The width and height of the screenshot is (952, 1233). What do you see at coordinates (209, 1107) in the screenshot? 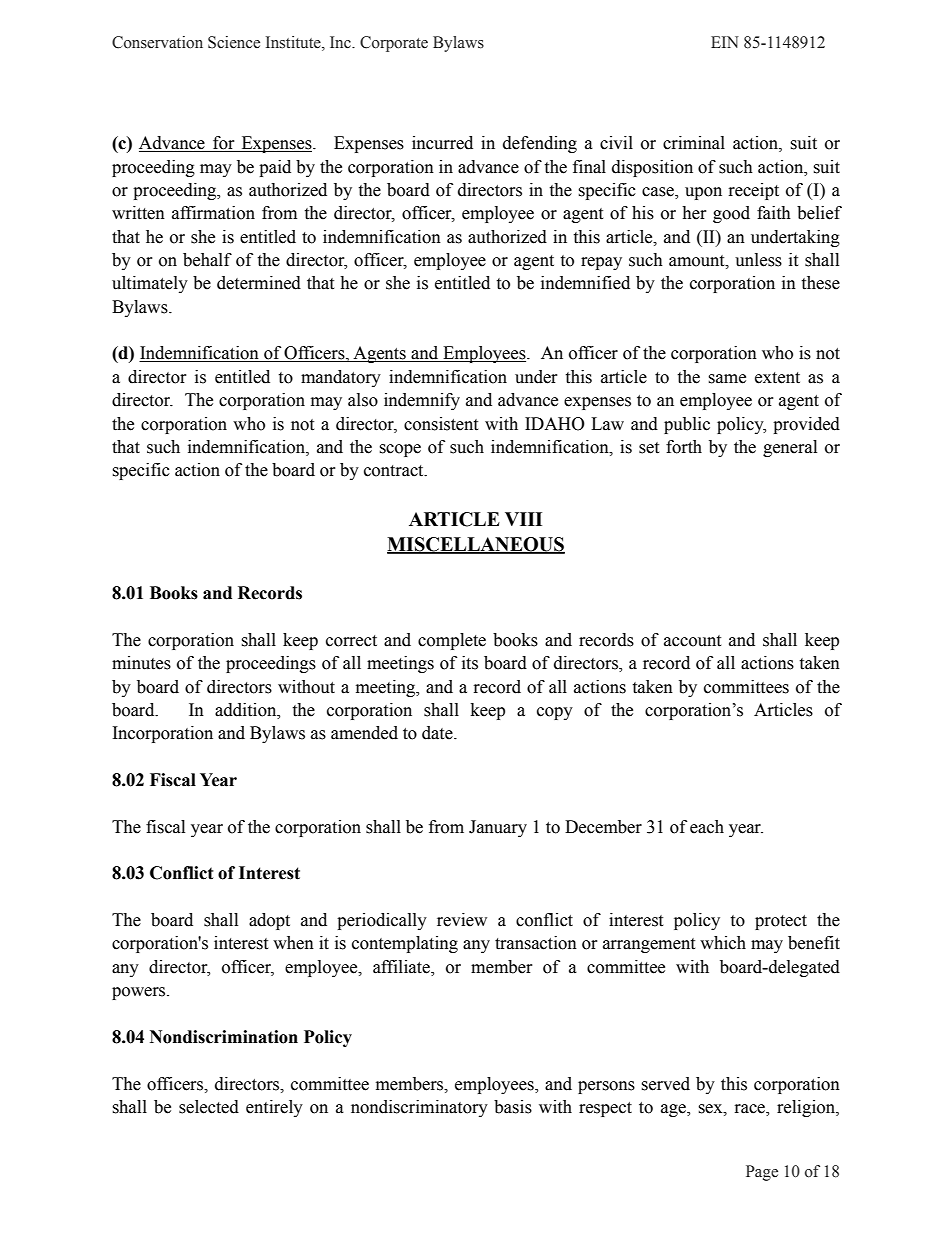
I see `selected` at bounding box center [209, 1107].
